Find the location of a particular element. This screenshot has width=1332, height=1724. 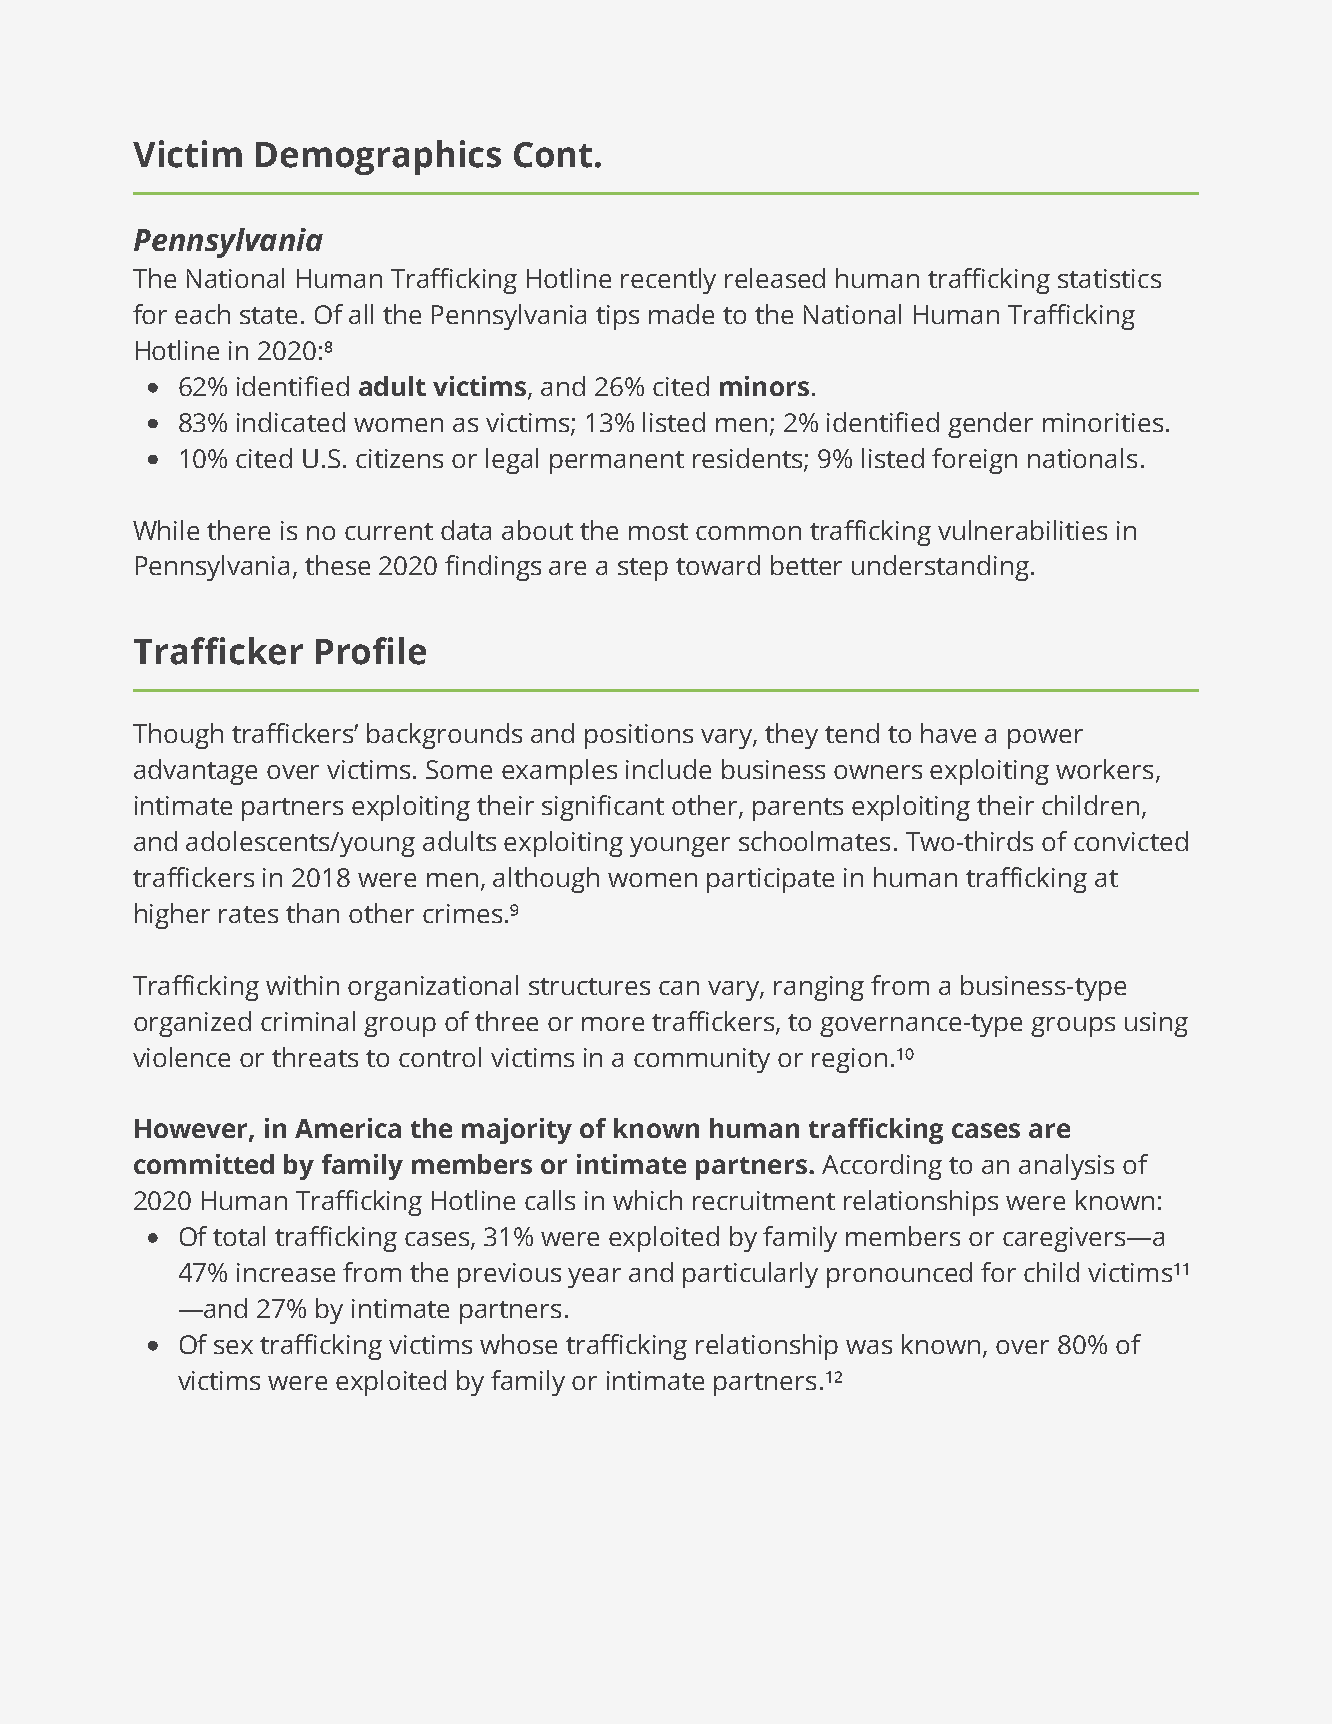

recently is located at coordinates (668, 281).
